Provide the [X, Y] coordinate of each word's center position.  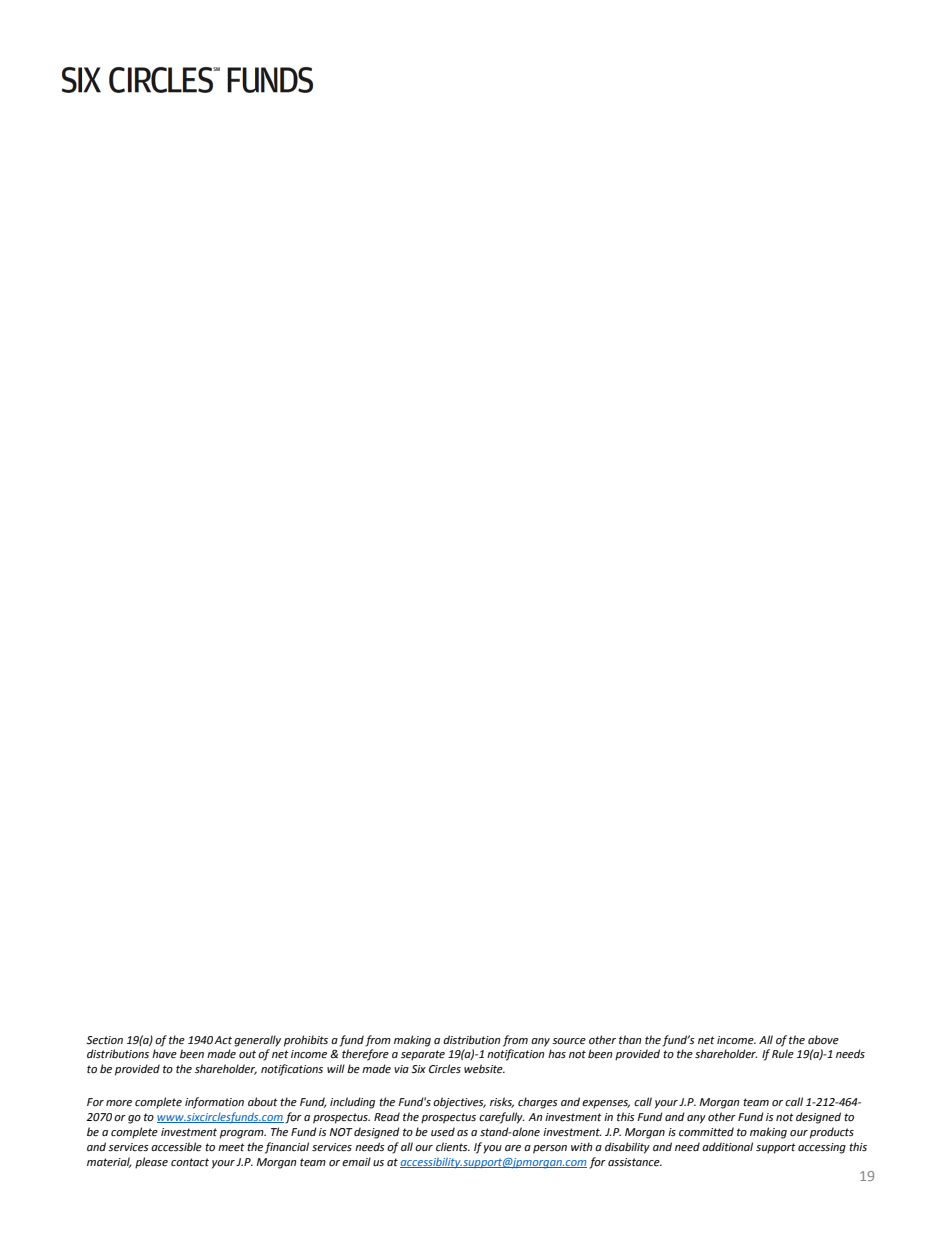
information [214, 1103]
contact [190, 1162]
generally [257, 1041]
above [823, 1040]
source [569, 1041]
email [356, 1161]
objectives [459, 1103]
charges [538, 1103]
